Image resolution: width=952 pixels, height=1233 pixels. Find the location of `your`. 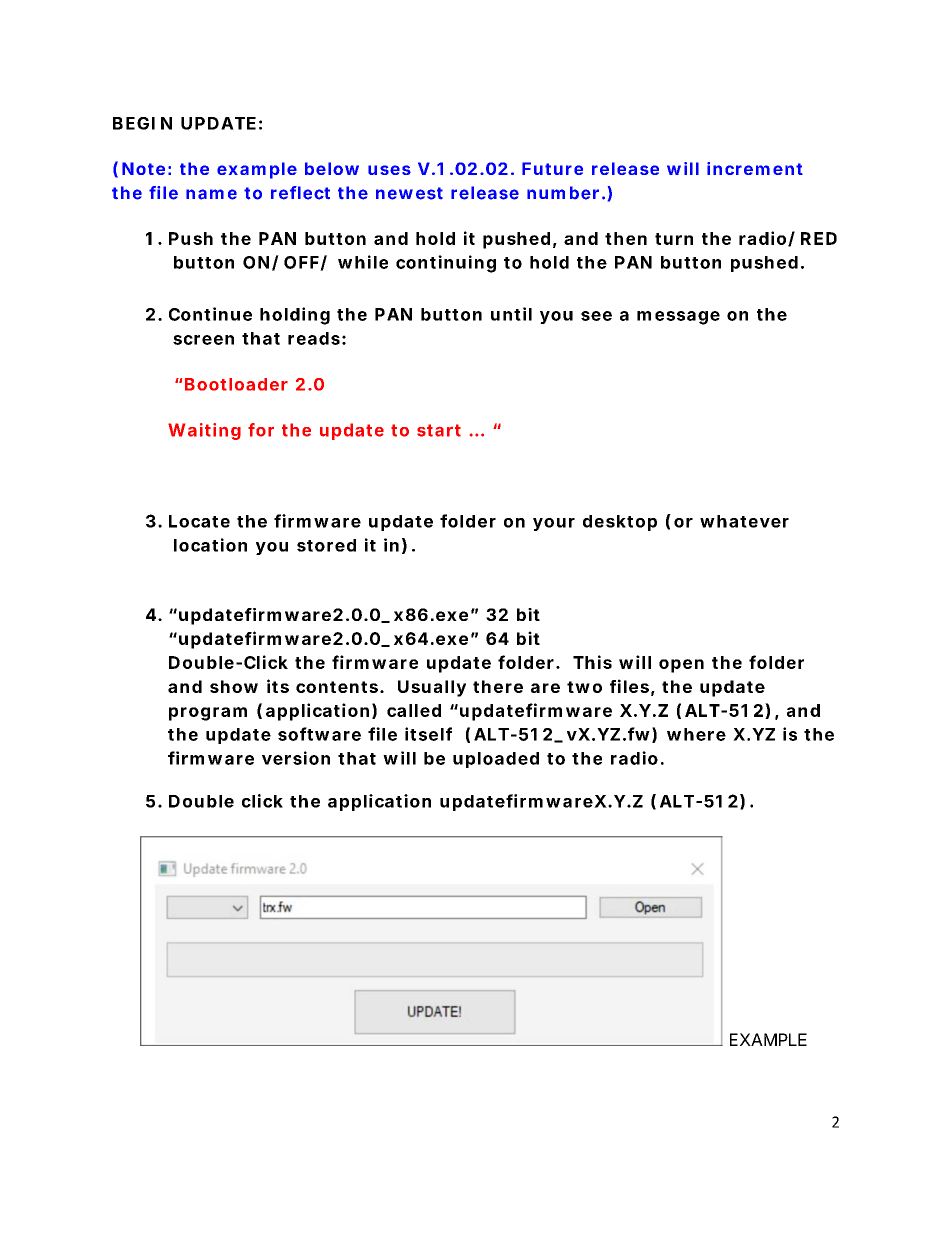

your is located at coordinates (554, 524).
